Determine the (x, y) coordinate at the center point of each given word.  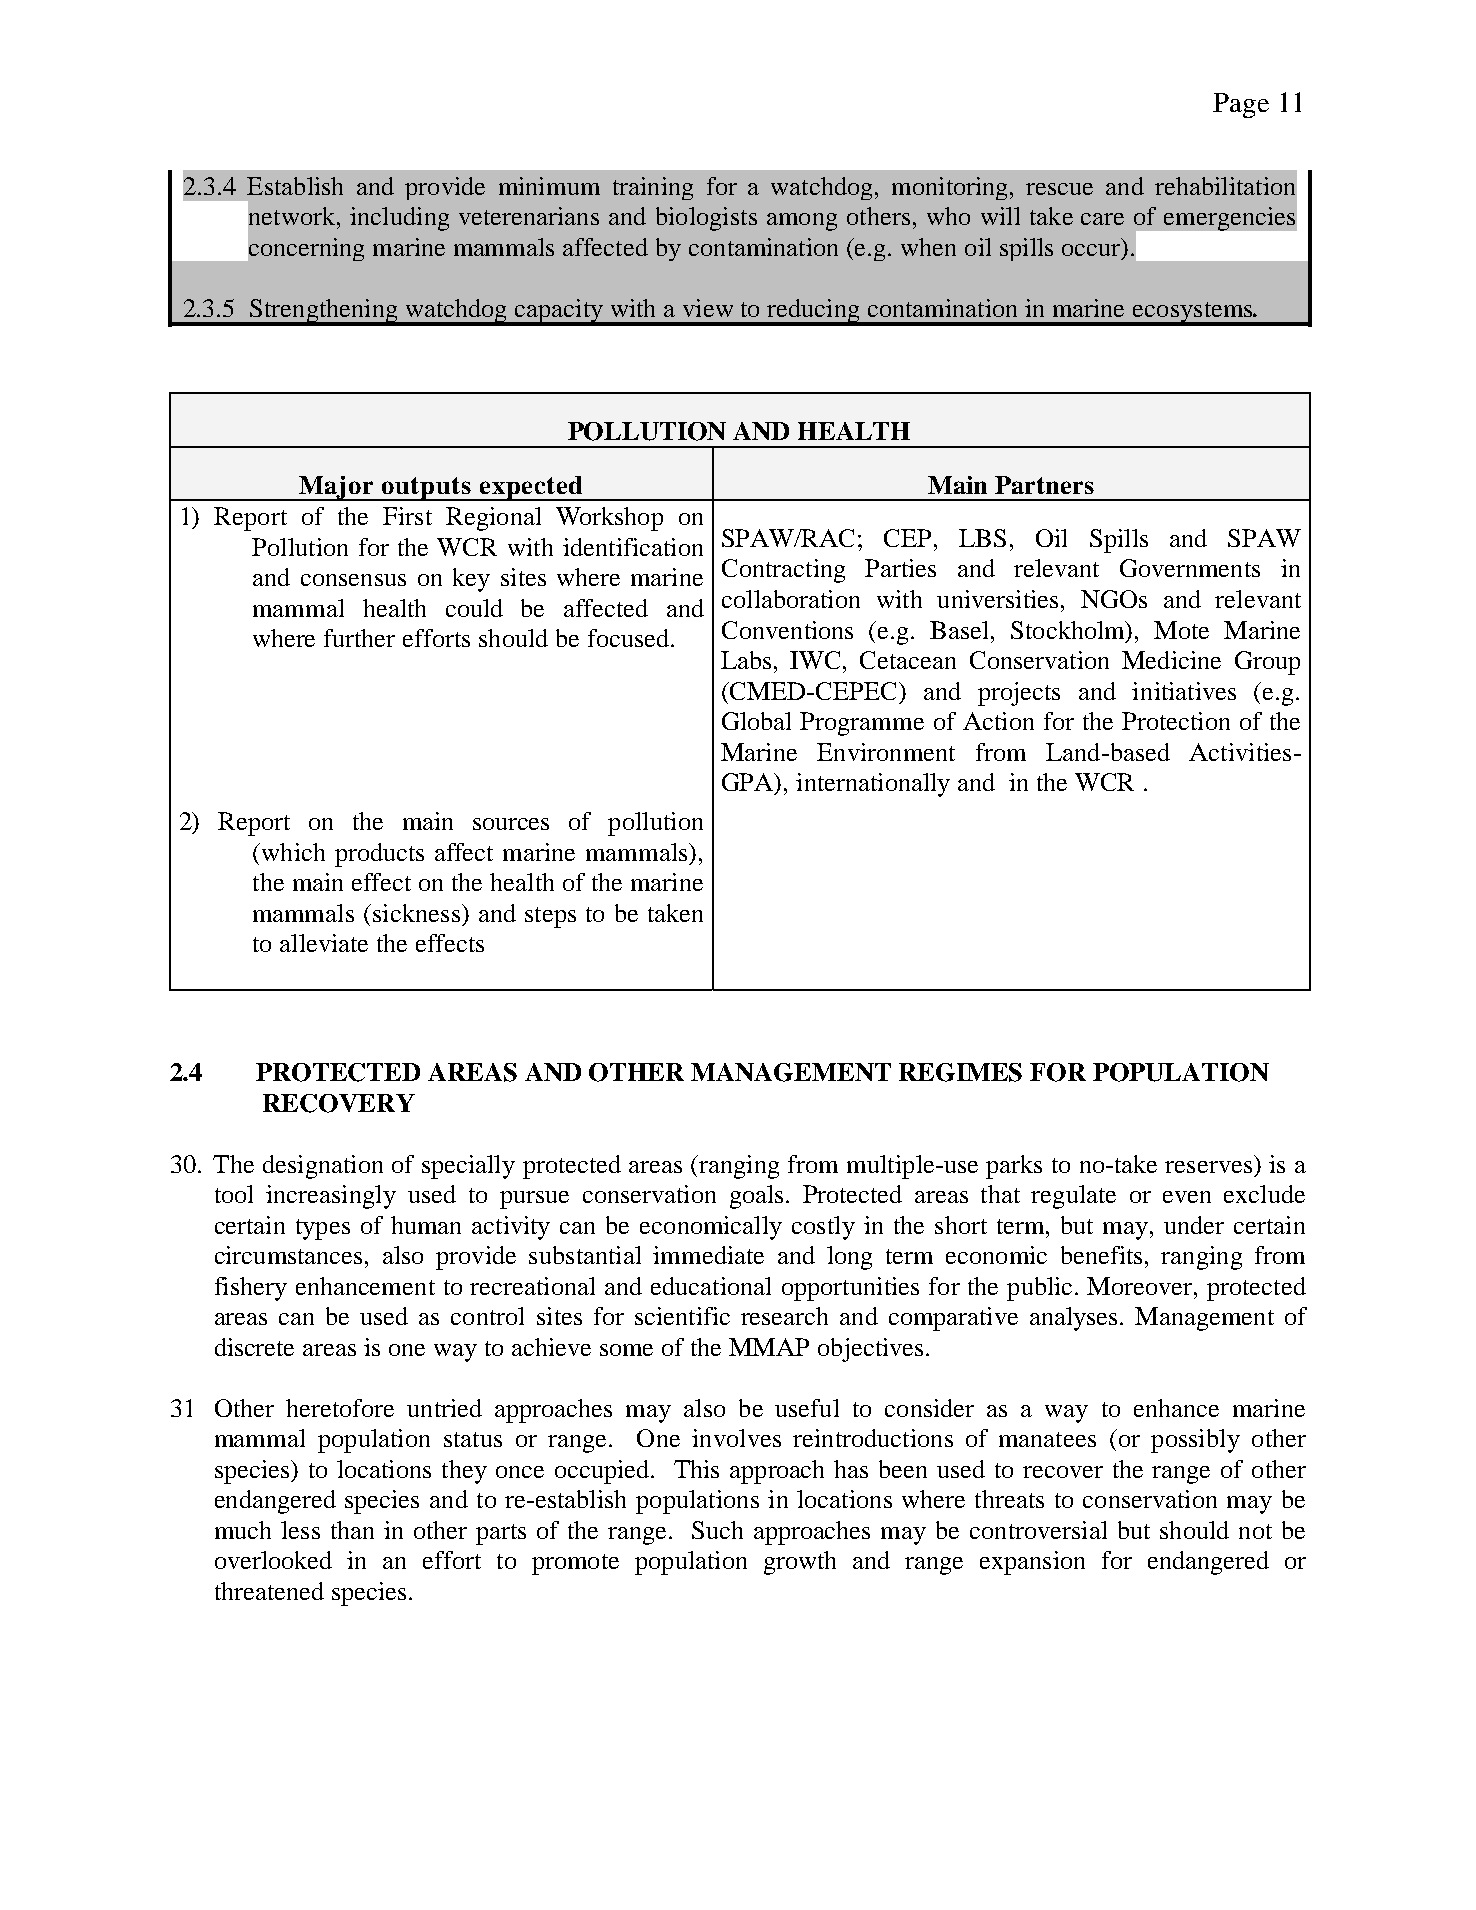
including (399, 219)
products (379, 855)
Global (756, 721)
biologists (706, 219)
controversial (1038, 1530)
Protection (1176, 721)
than (352, 1530)
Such (717, 1530)
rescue (1059, 189)
